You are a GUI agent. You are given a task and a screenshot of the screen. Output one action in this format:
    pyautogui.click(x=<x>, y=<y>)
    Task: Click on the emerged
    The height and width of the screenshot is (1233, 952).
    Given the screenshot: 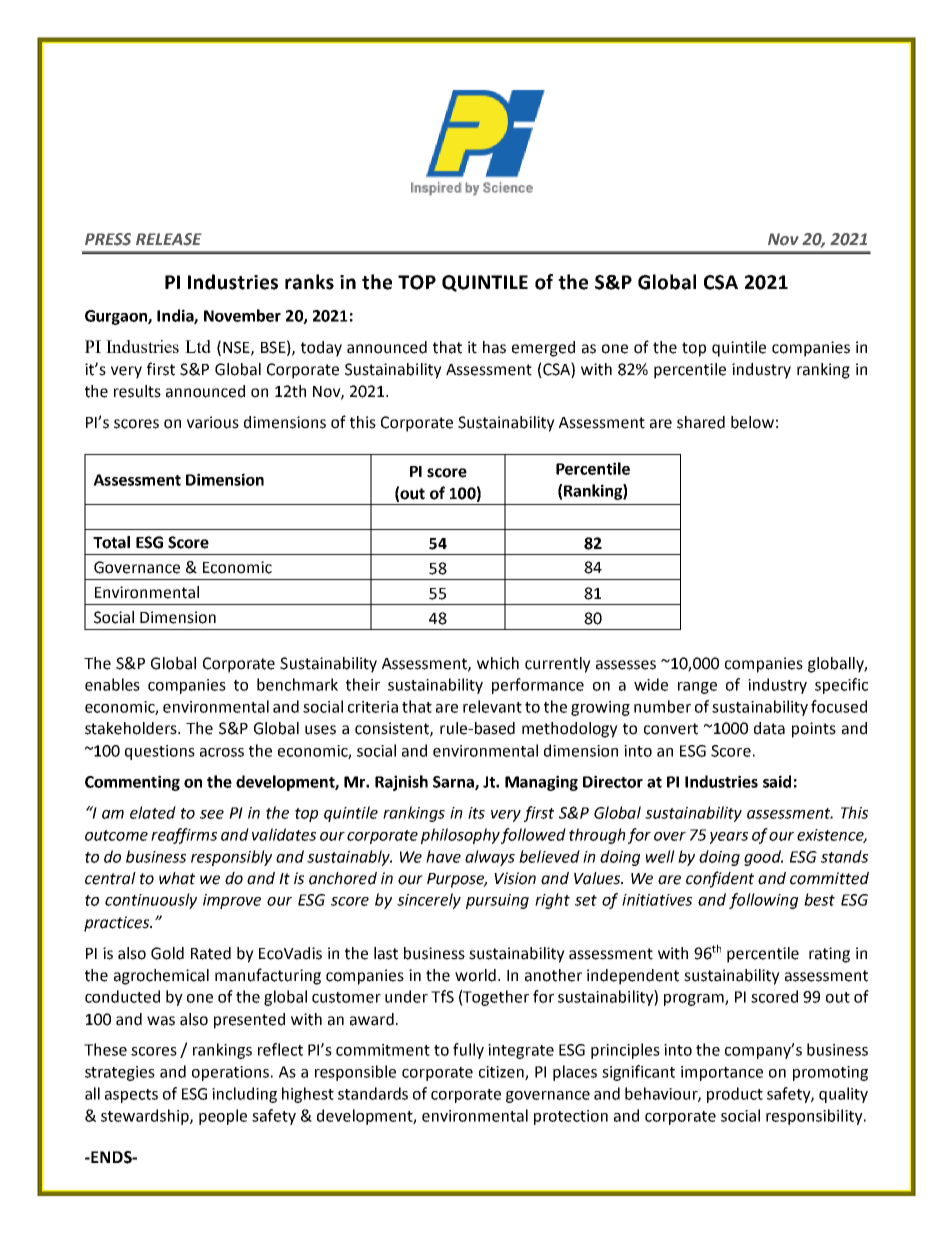 What is the action you would take?
    pyautogui.click(x=543, y=349)
